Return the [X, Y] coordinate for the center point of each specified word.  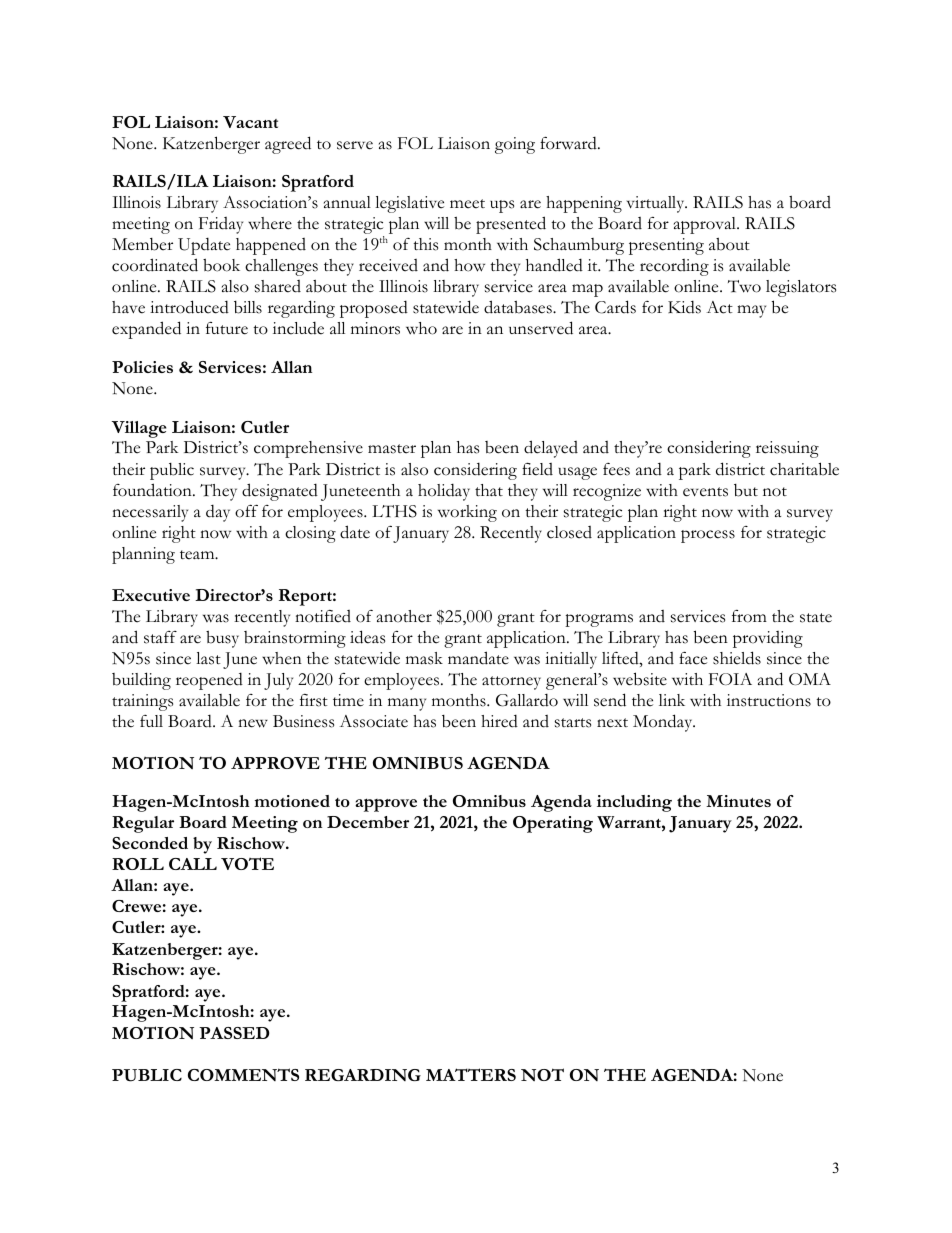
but [746, 490]
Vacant [250, 122]
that [489, 490]
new [253, 723]
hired [499, 721]
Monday [664, 723]
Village [139, 429]
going [515, 145]
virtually [657, 204]
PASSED [234, 1033]
